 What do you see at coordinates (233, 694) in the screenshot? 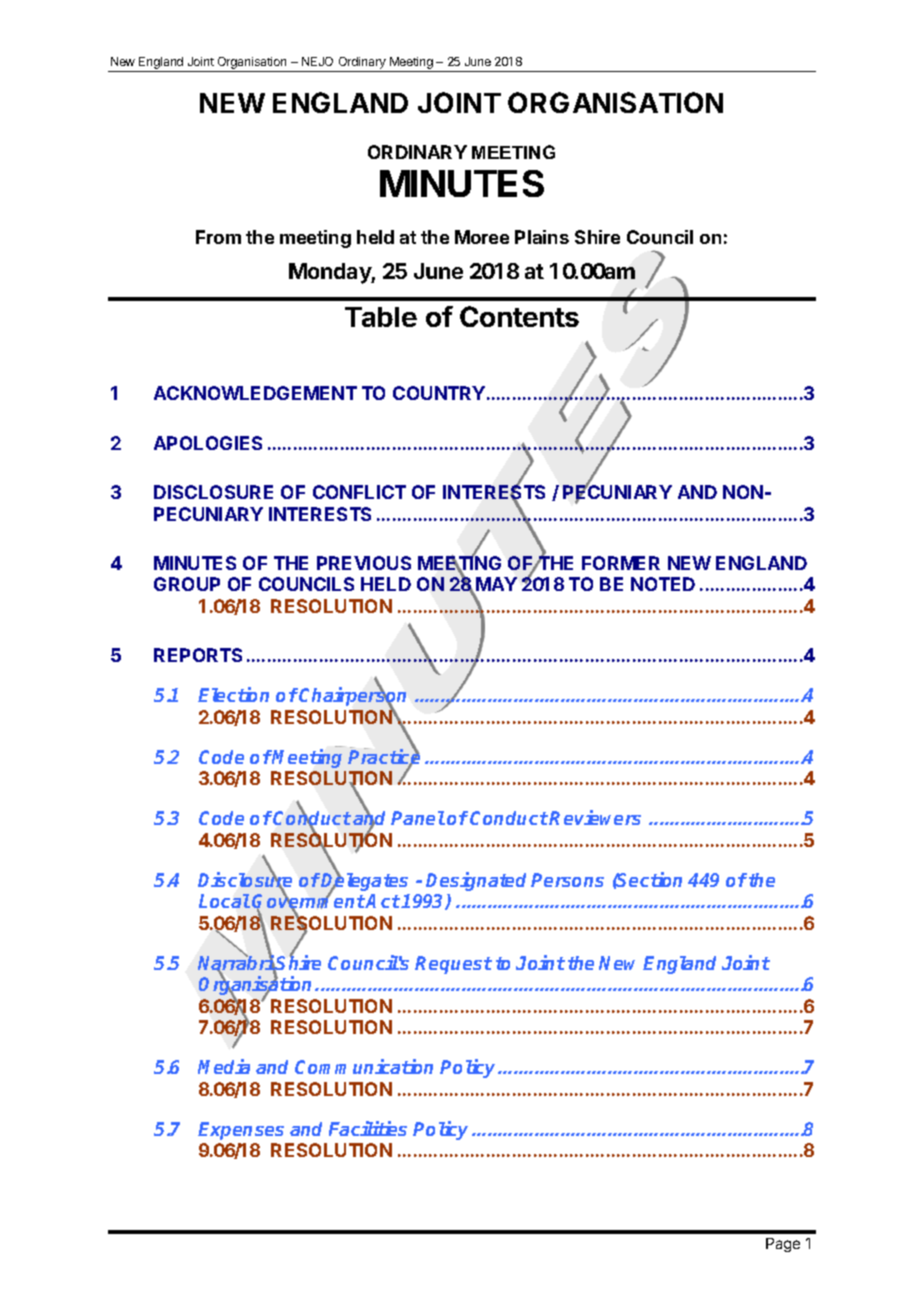
I see `Election` at bounding box center [233, 694].
